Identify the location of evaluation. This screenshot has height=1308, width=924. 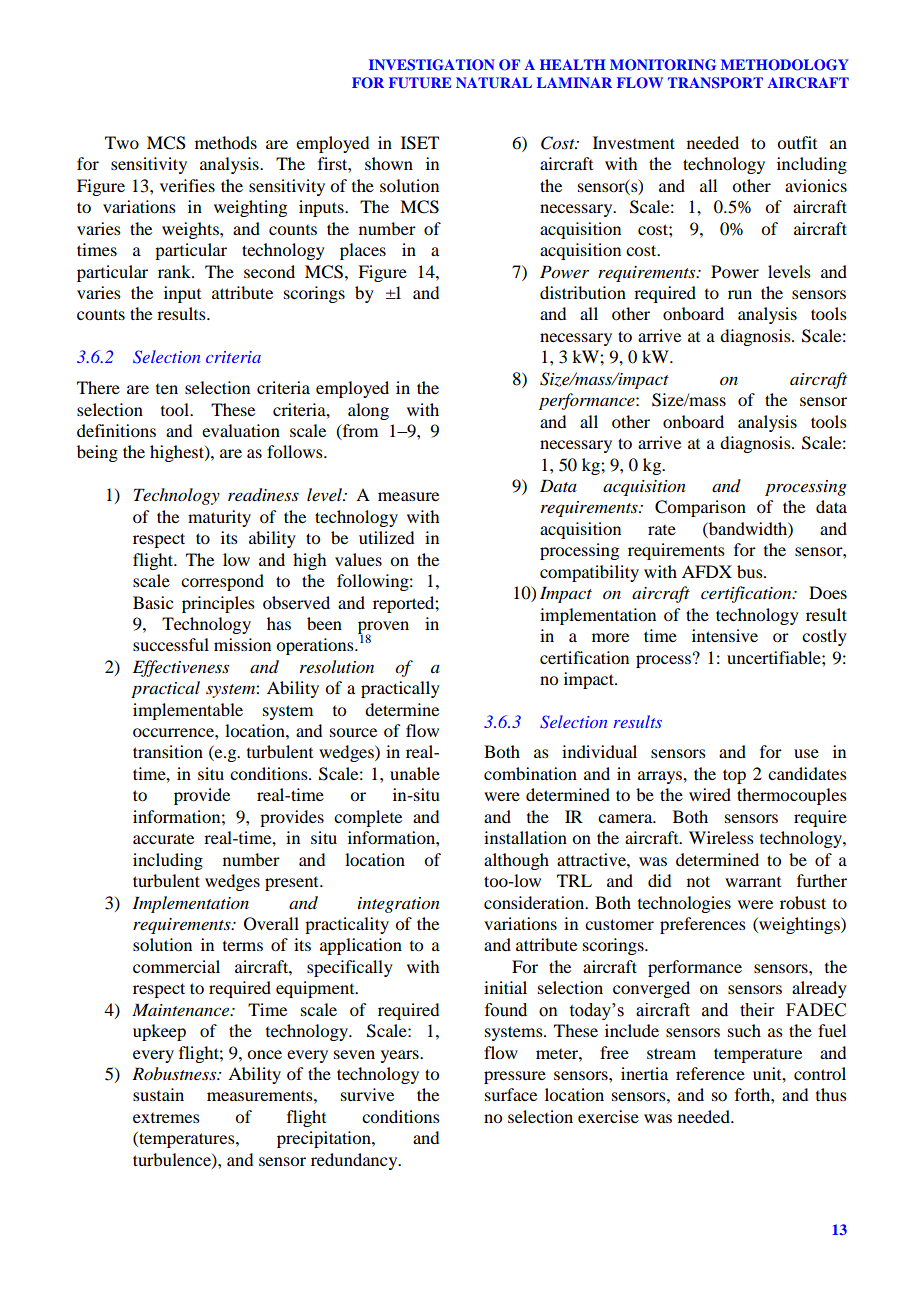
(241, 430).
